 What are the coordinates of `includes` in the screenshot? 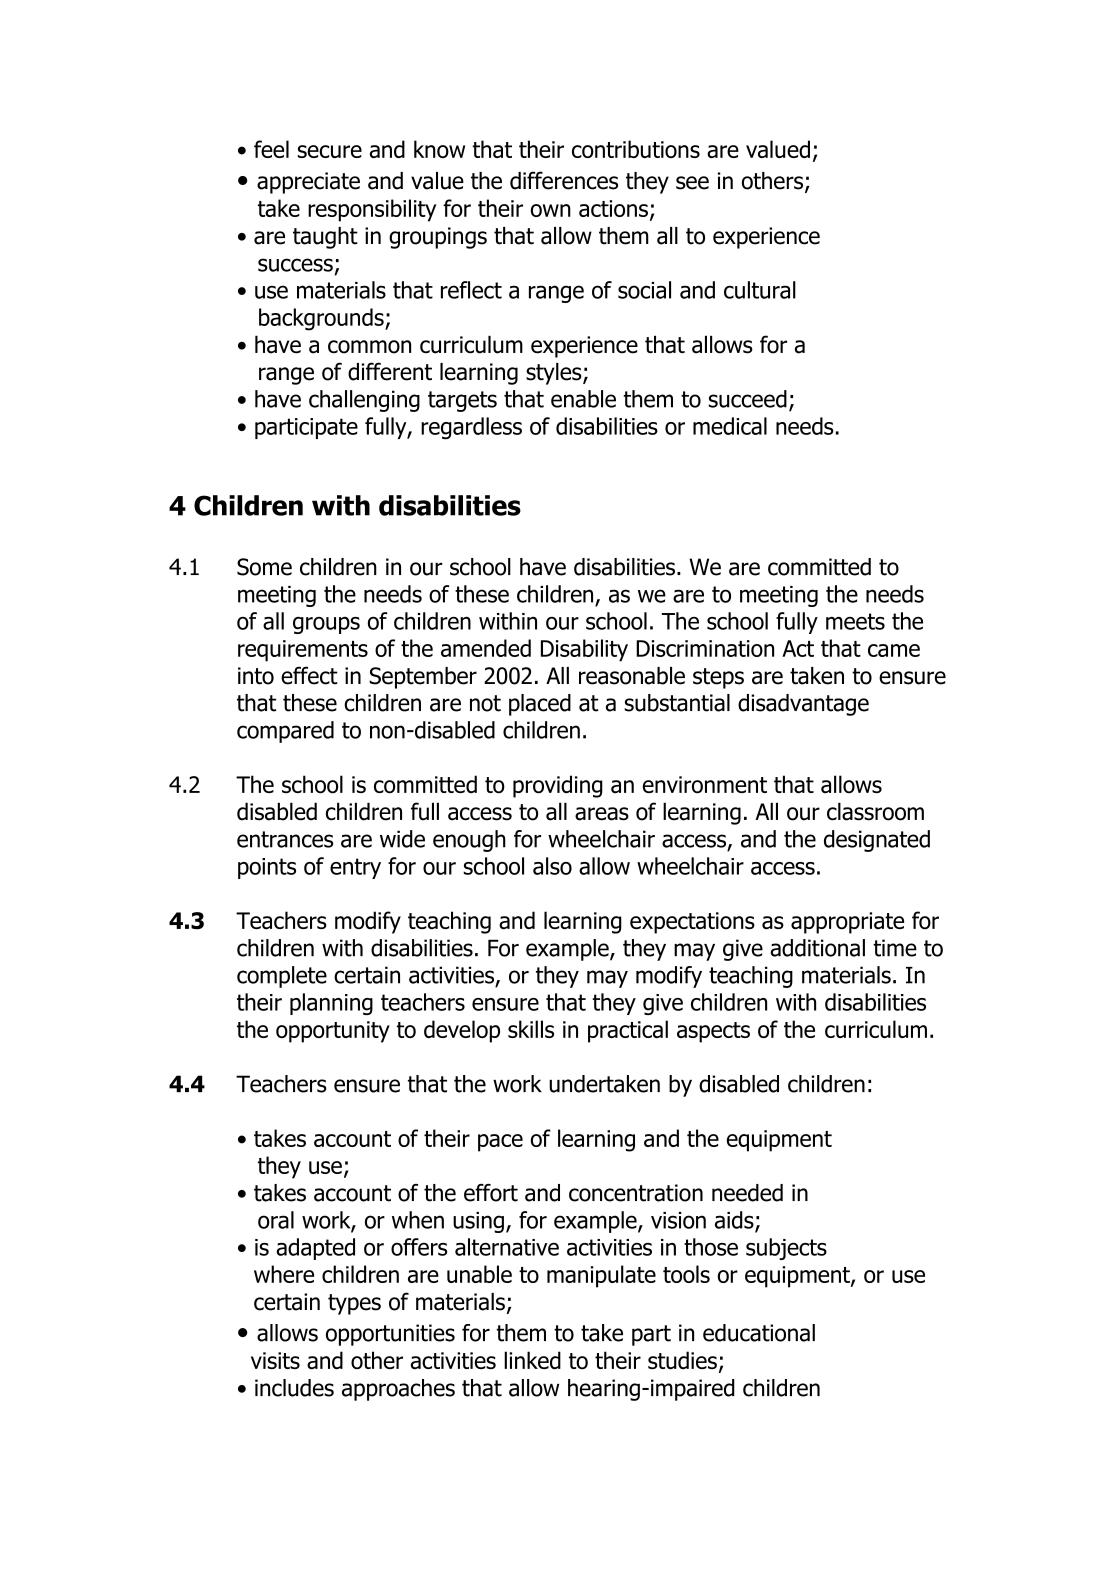 It's located at (294, 1388).
